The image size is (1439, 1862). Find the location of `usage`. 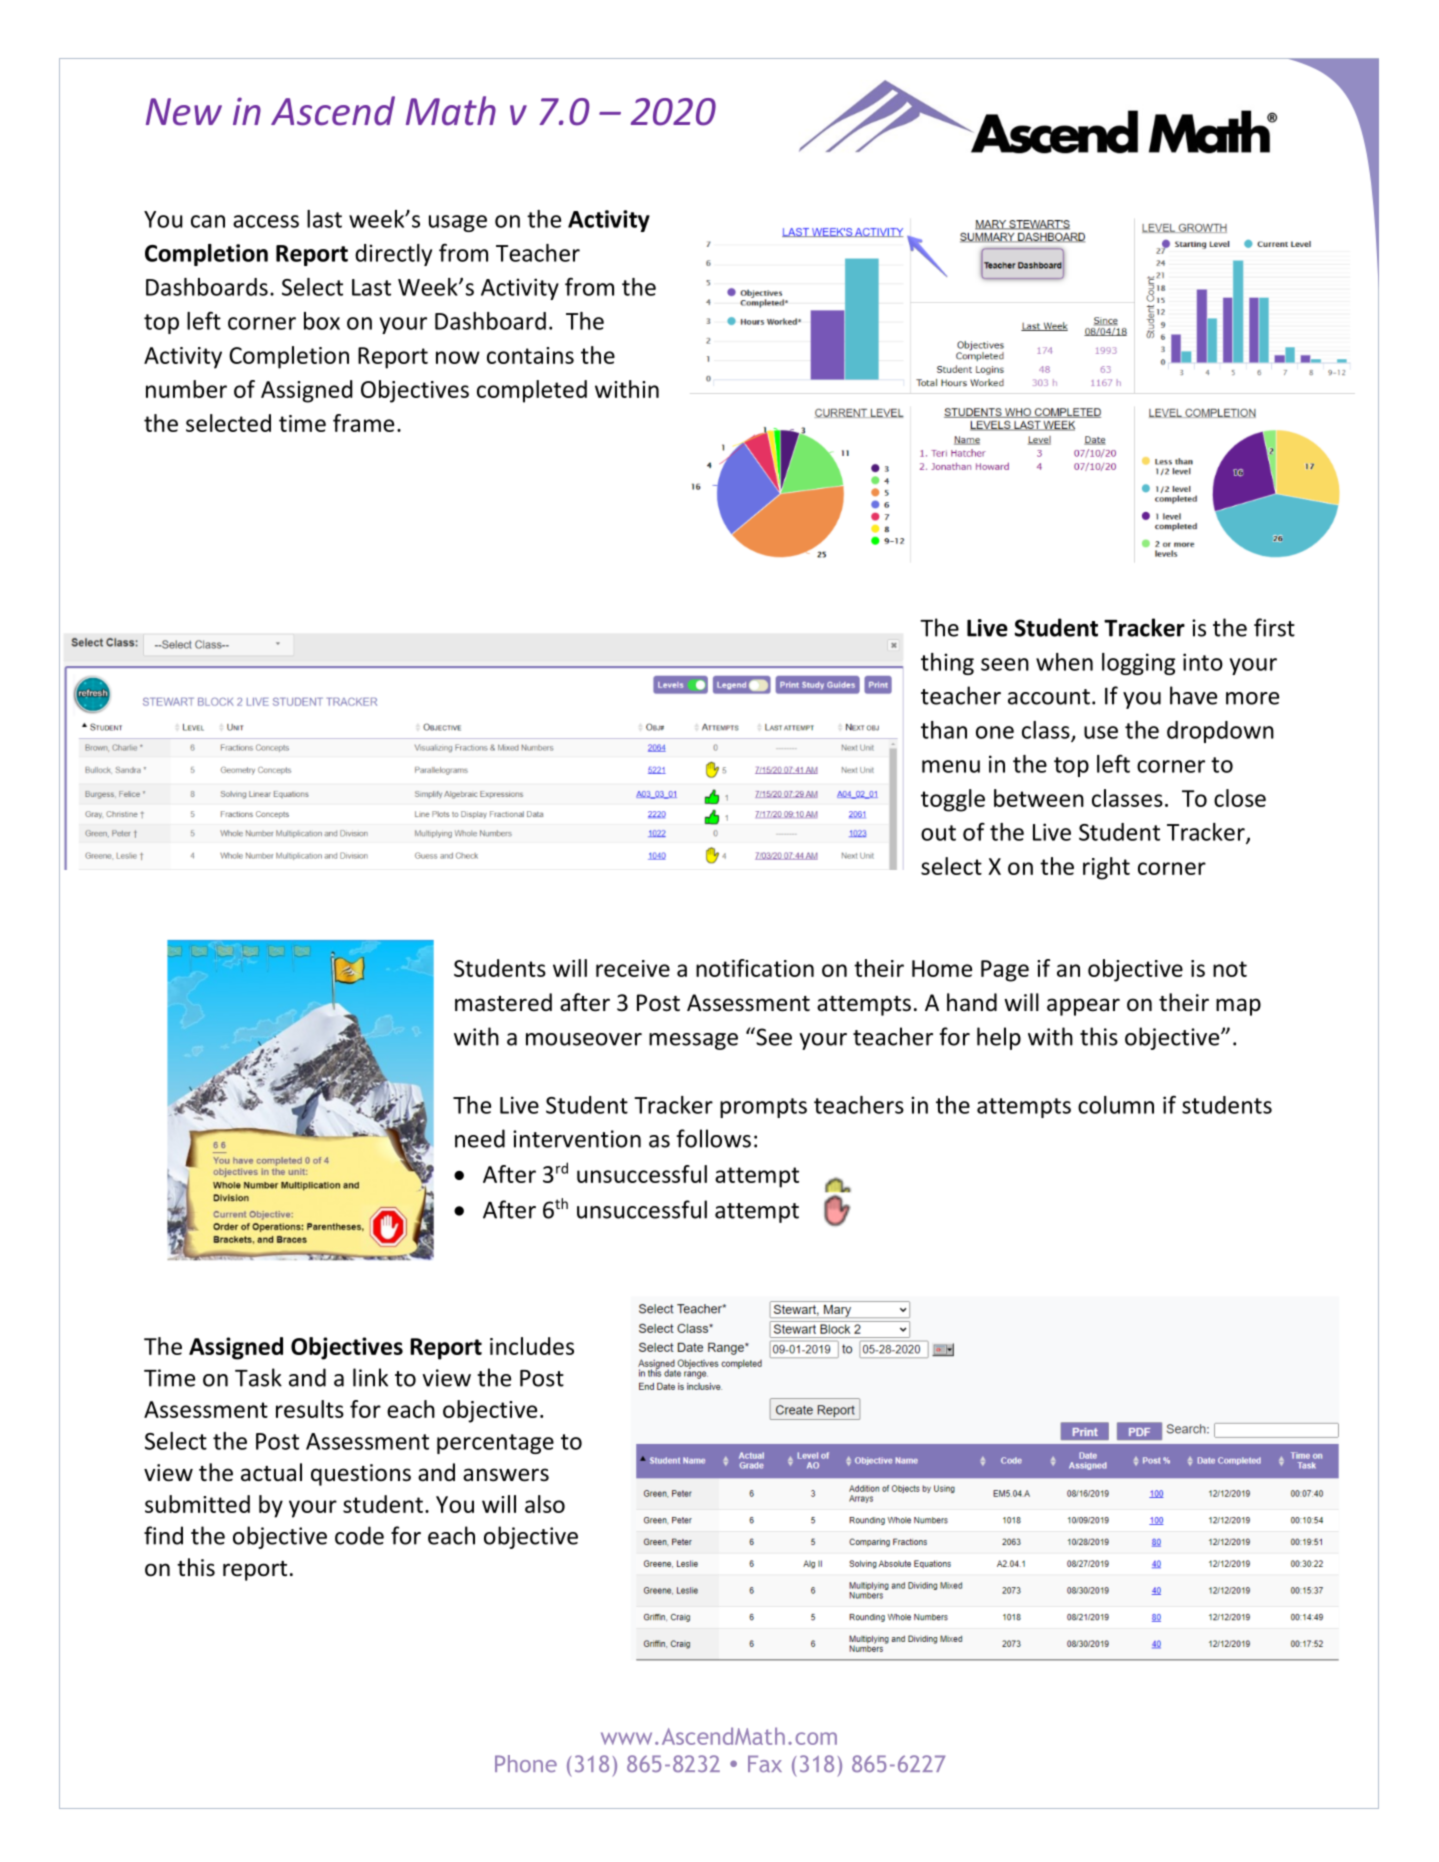

usage is located at coordinates (458, 223).
